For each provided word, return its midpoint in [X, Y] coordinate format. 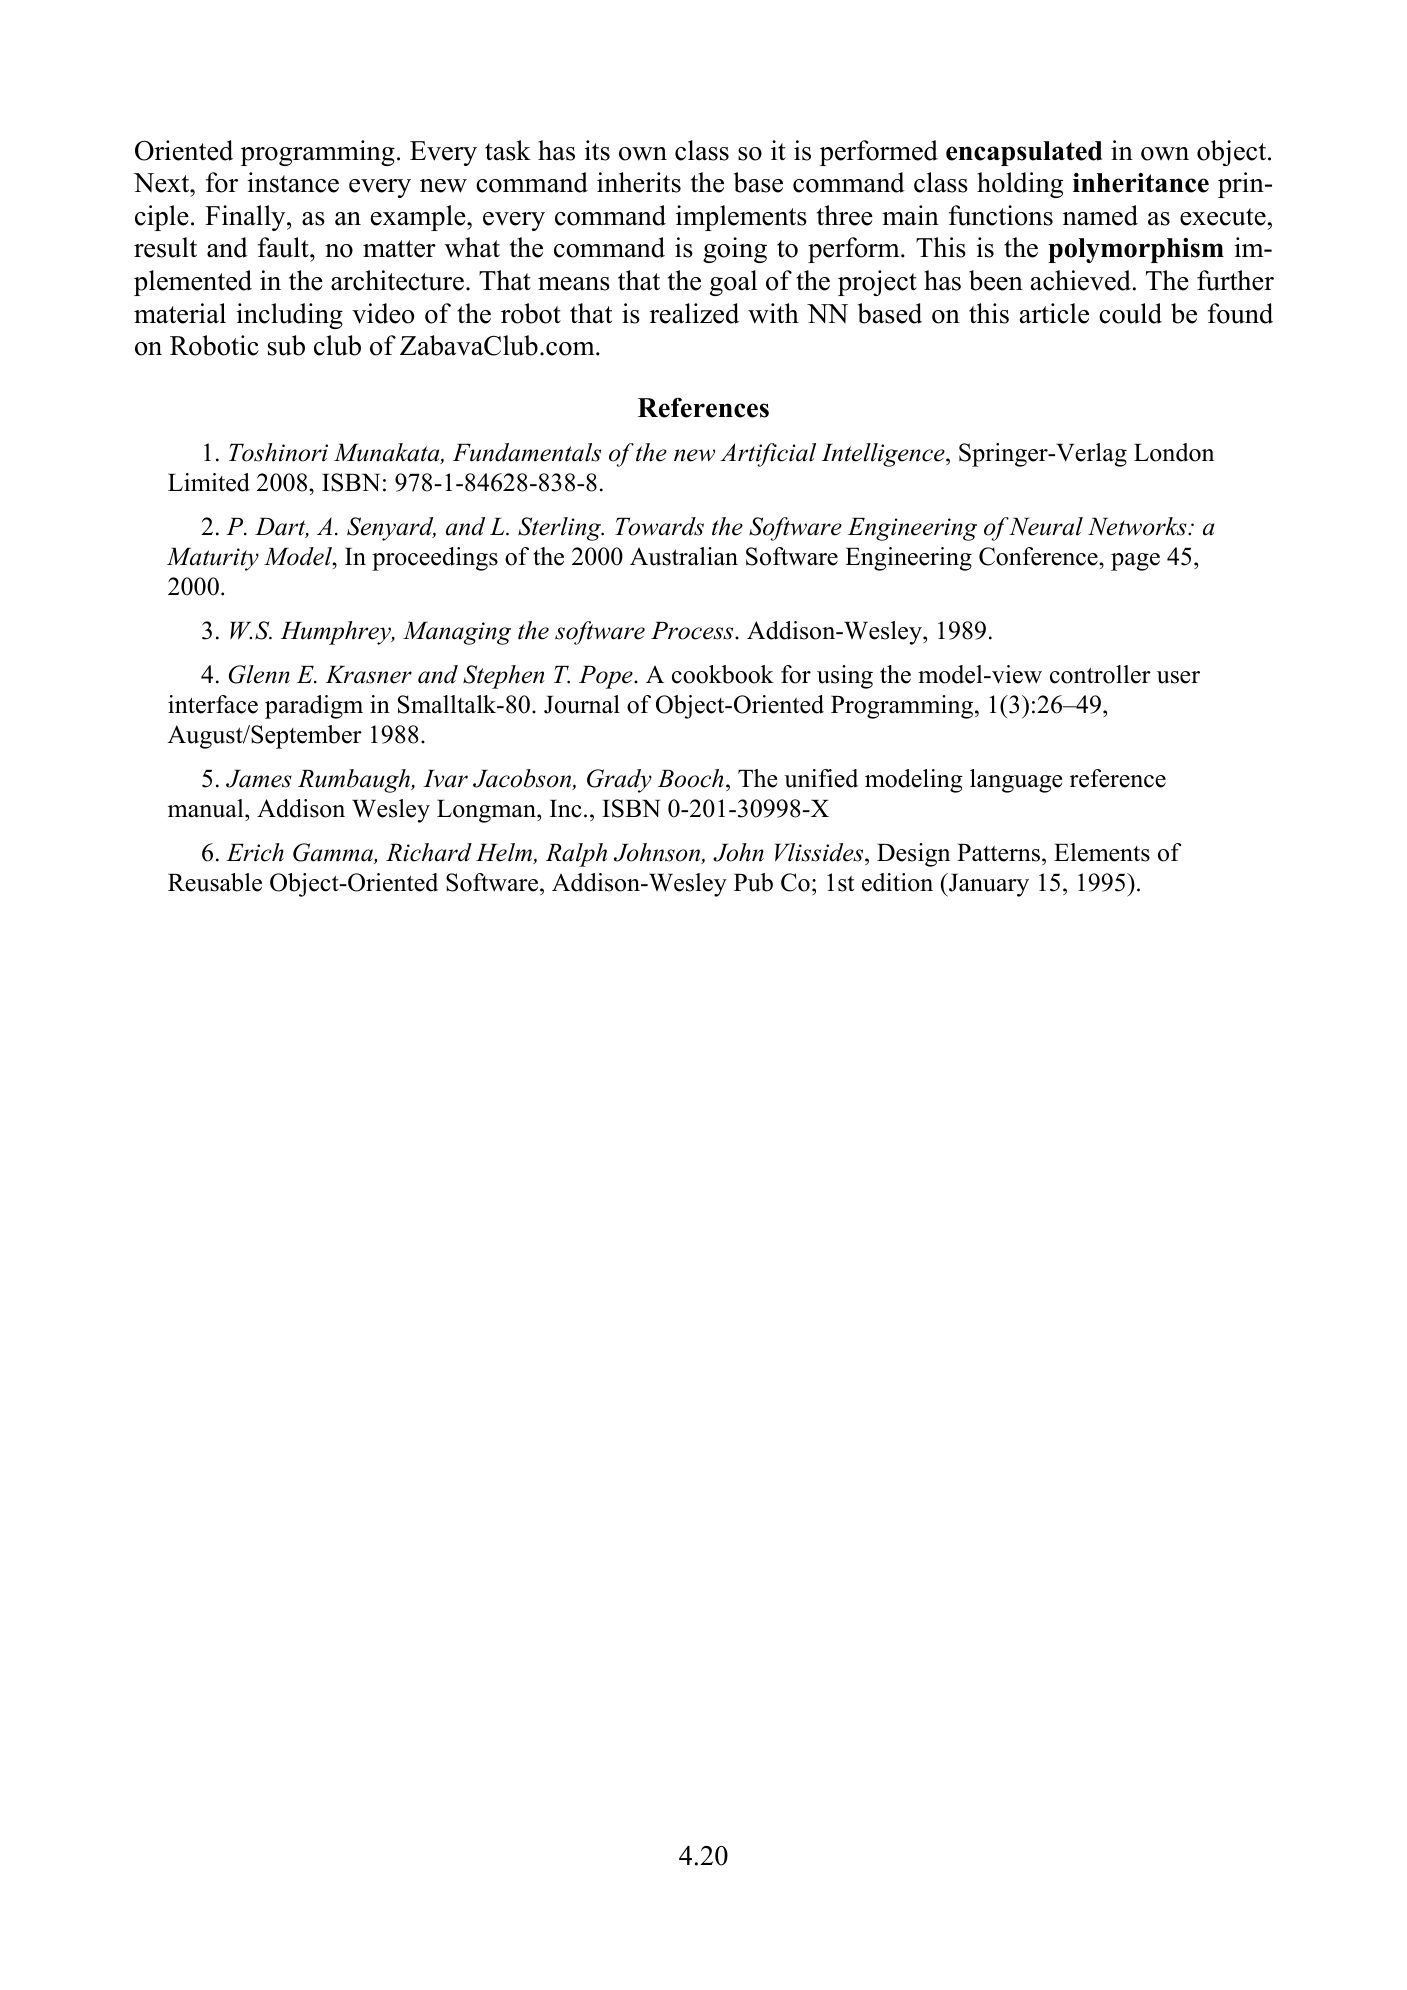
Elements [1102, 852]
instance [293, 182]
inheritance [1141, 183]
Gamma [334, 853]
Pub [753, 882]
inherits [639, 182]
